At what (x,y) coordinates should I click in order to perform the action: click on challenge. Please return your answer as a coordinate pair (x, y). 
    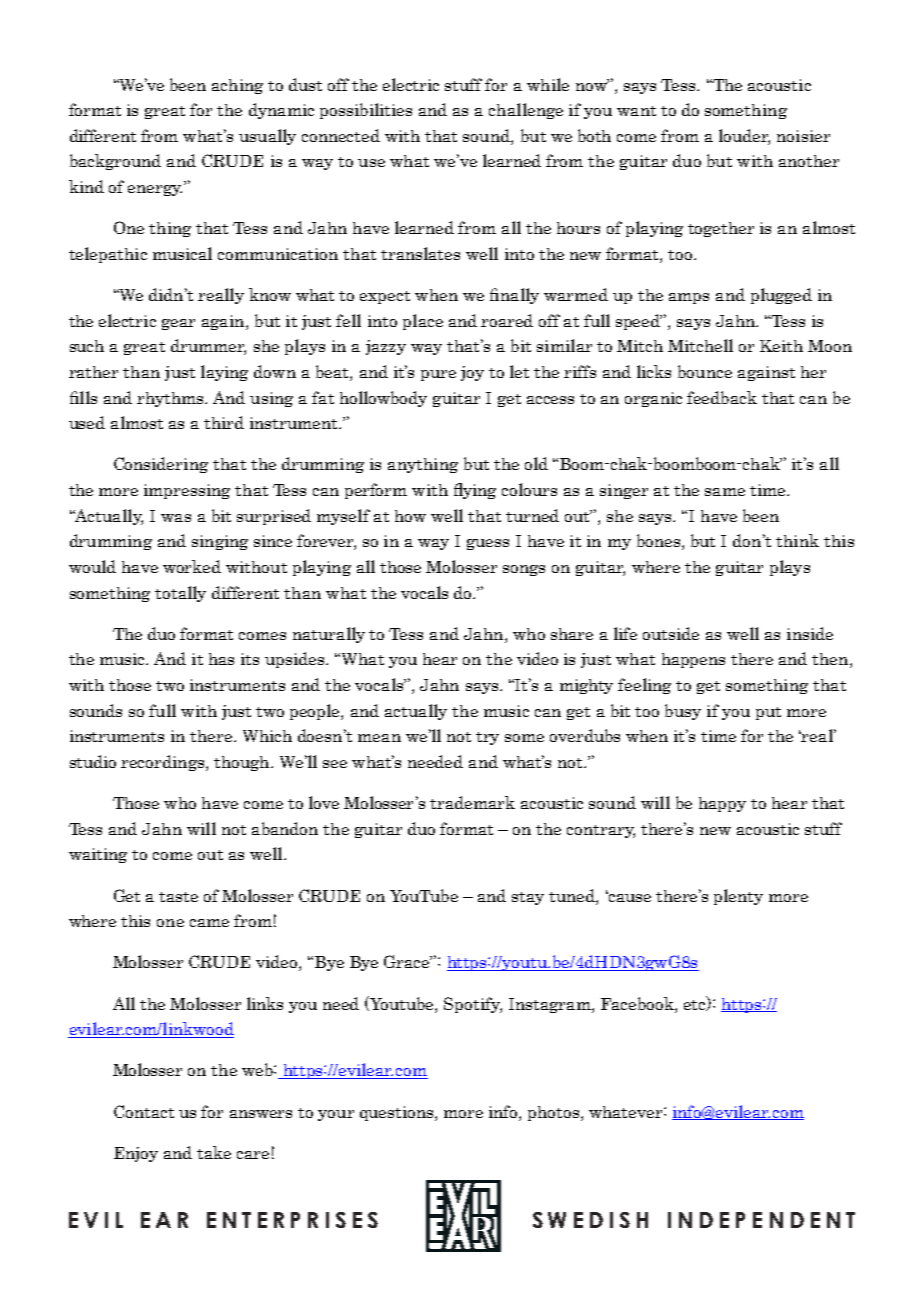
    Looking at the image, I should click on (526, 111).
